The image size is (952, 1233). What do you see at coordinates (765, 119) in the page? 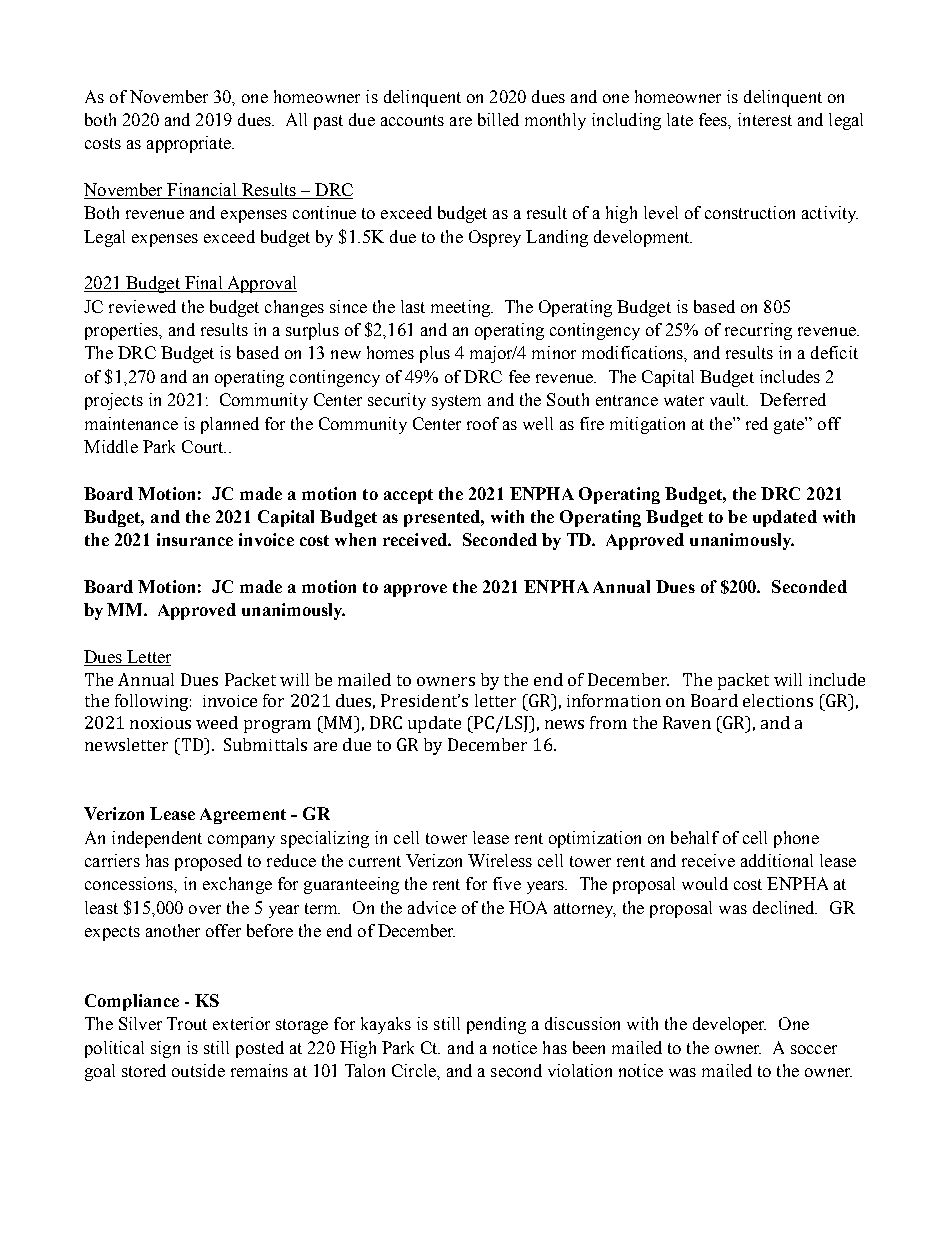
I see `interest` at bounding box center [765, 119].
